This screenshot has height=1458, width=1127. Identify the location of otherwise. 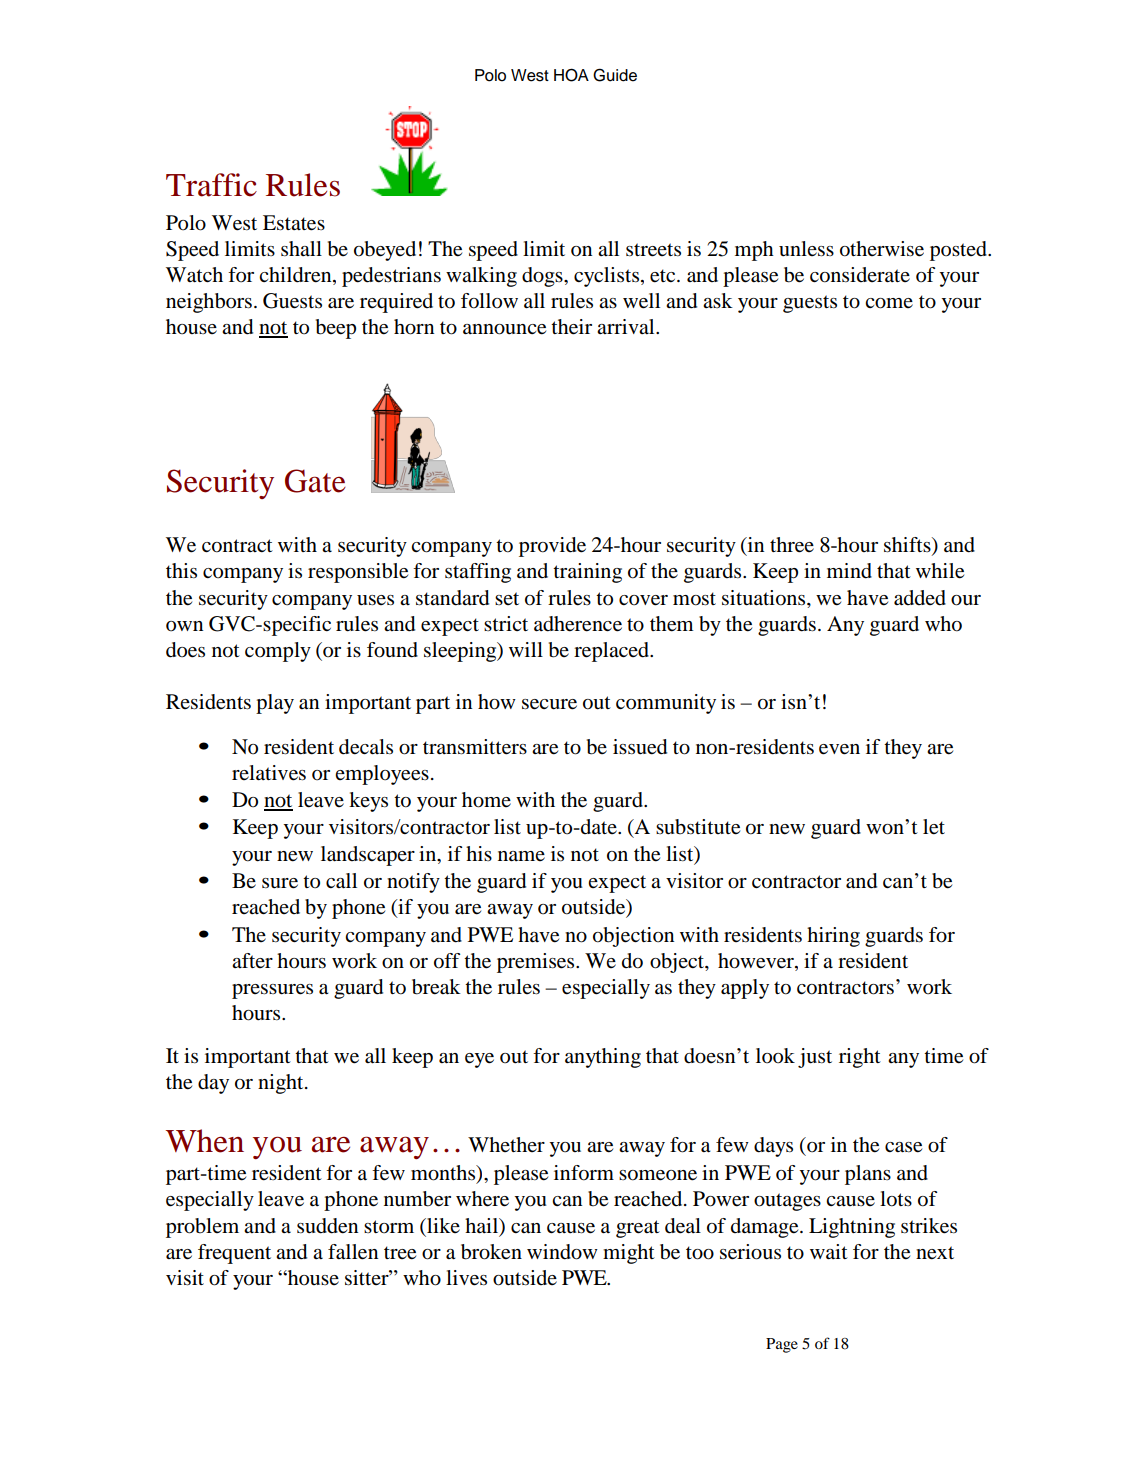
(882, 249).
